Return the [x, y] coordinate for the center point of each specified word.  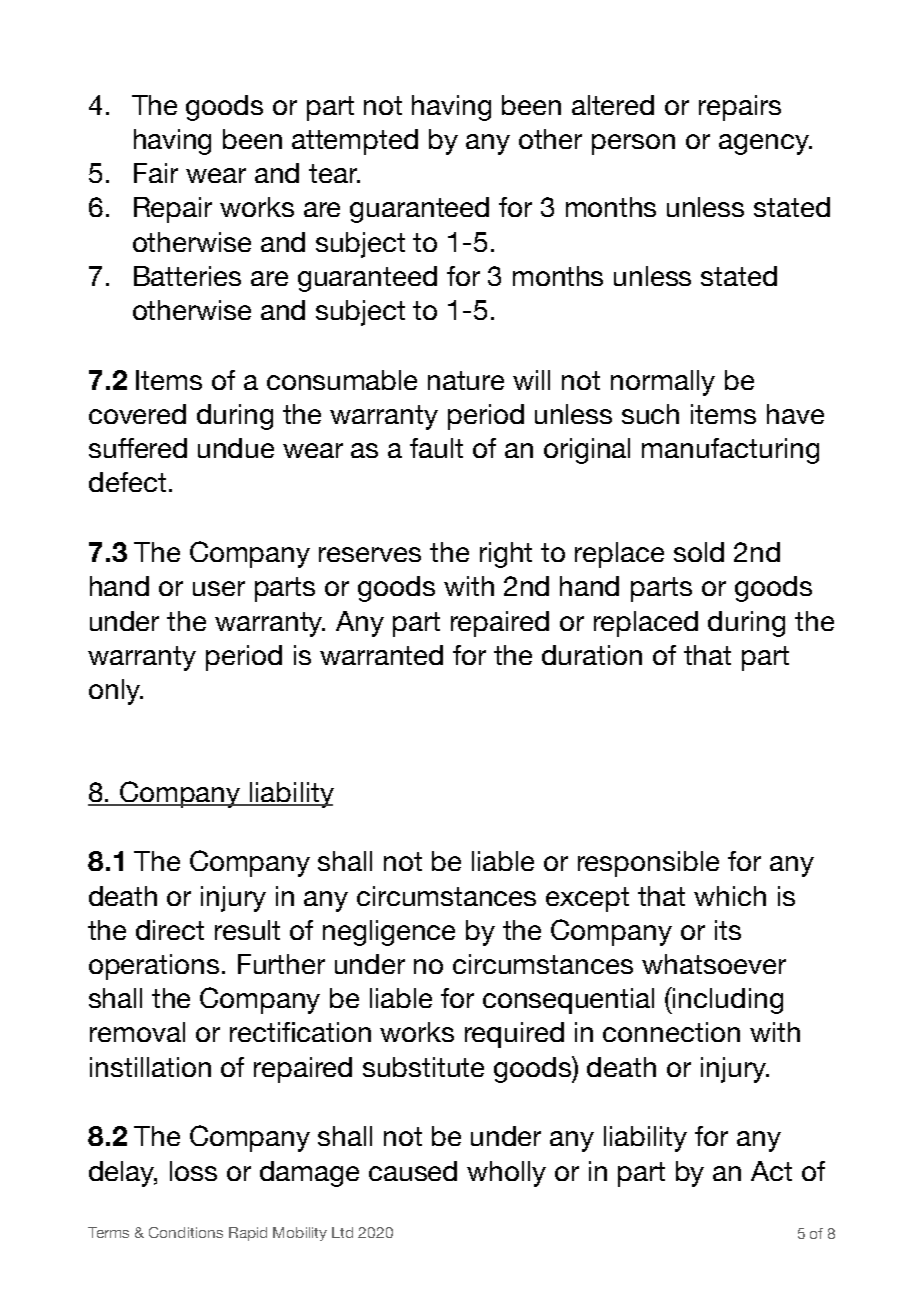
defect [127, 482]
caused [413, 1171]
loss [193, 1171]
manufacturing [730, 451]
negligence [389, 933]
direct [170, 930]
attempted [355, 142]
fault [436, 448]
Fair [156, 173]
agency [765, 144]
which [730, 896]
